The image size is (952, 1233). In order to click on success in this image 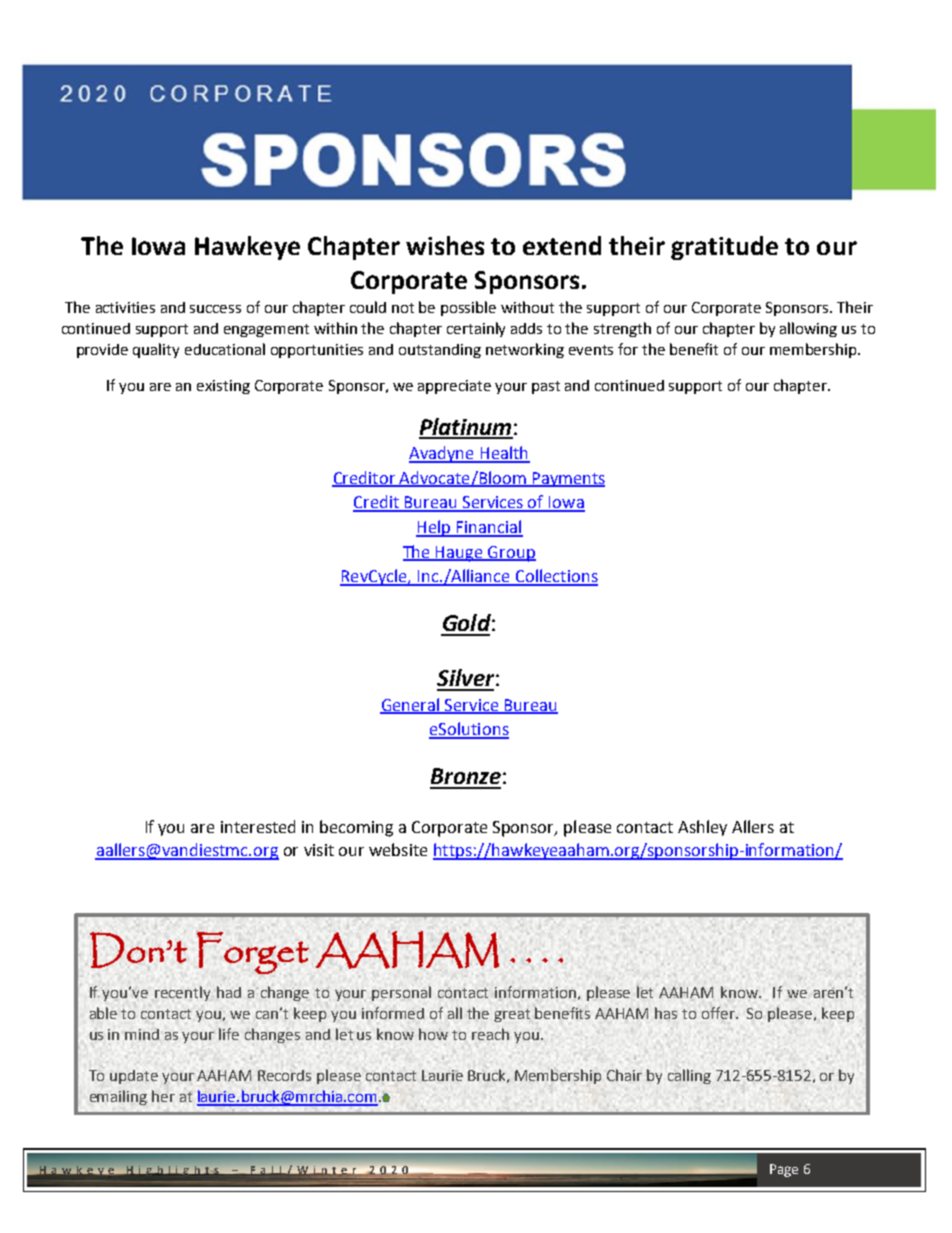, I will do `click(215, 309)`.
